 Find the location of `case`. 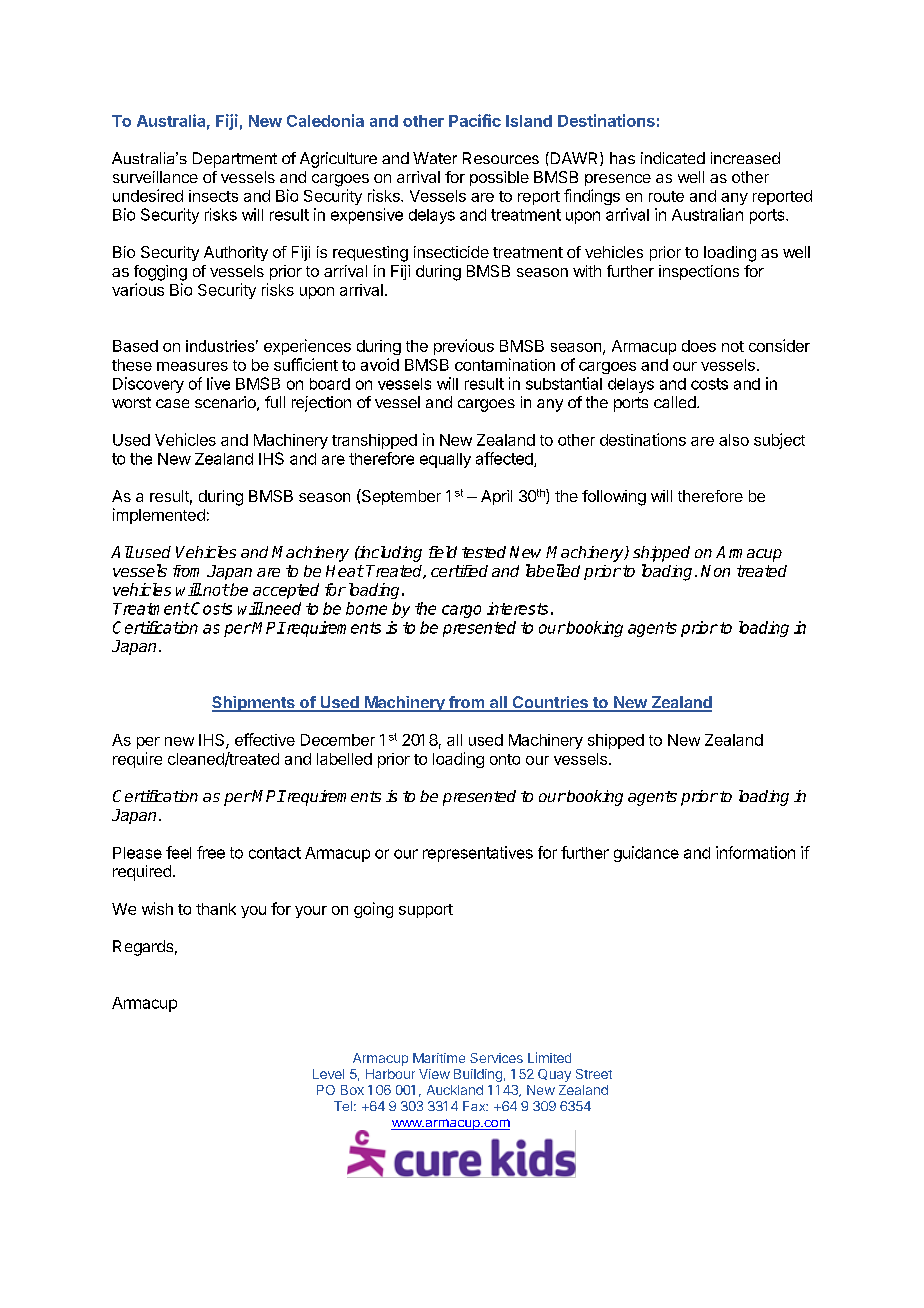

case is located at coordinates (172, 403).
